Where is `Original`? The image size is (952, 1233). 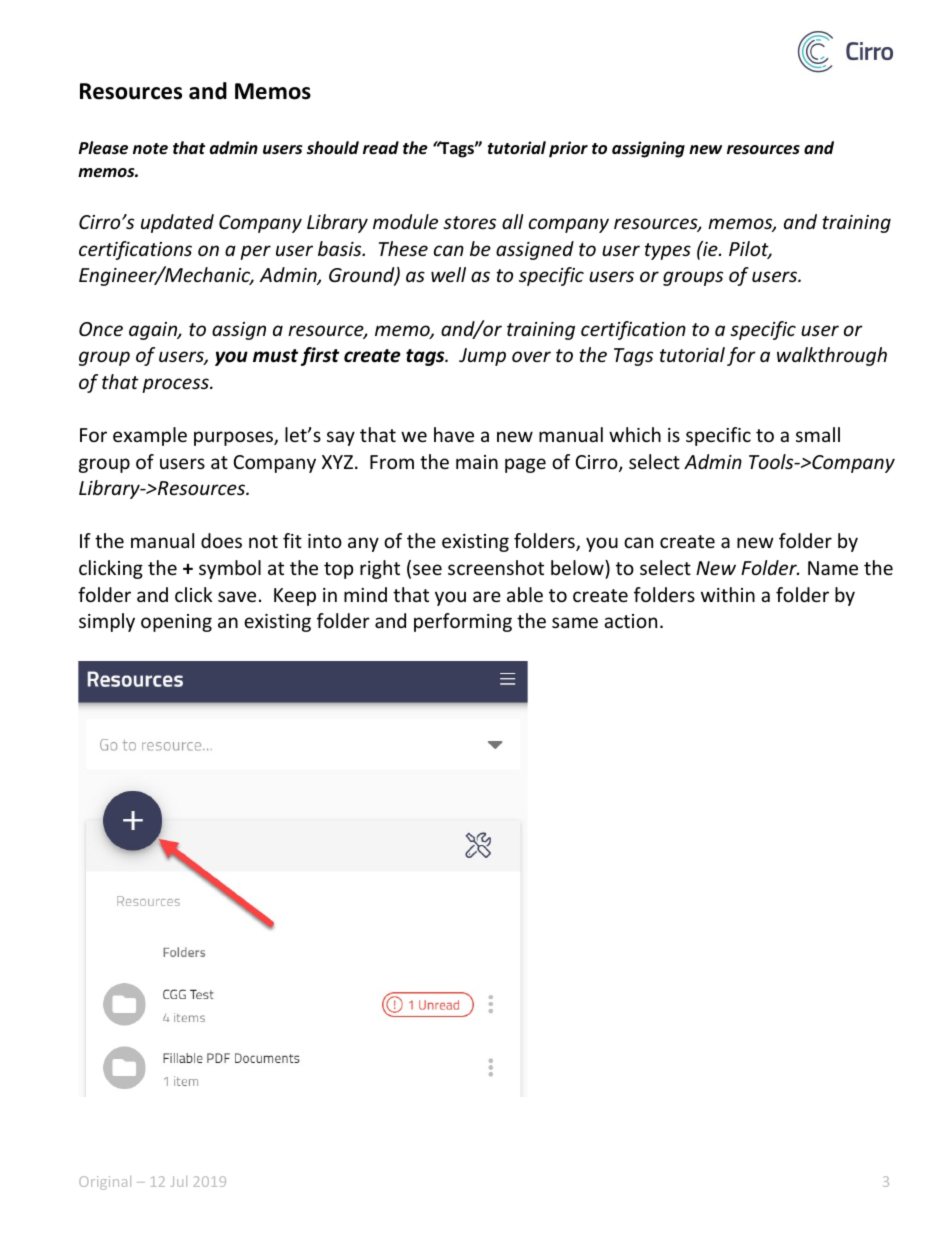 Original is located at coordinates (105, 1183).
